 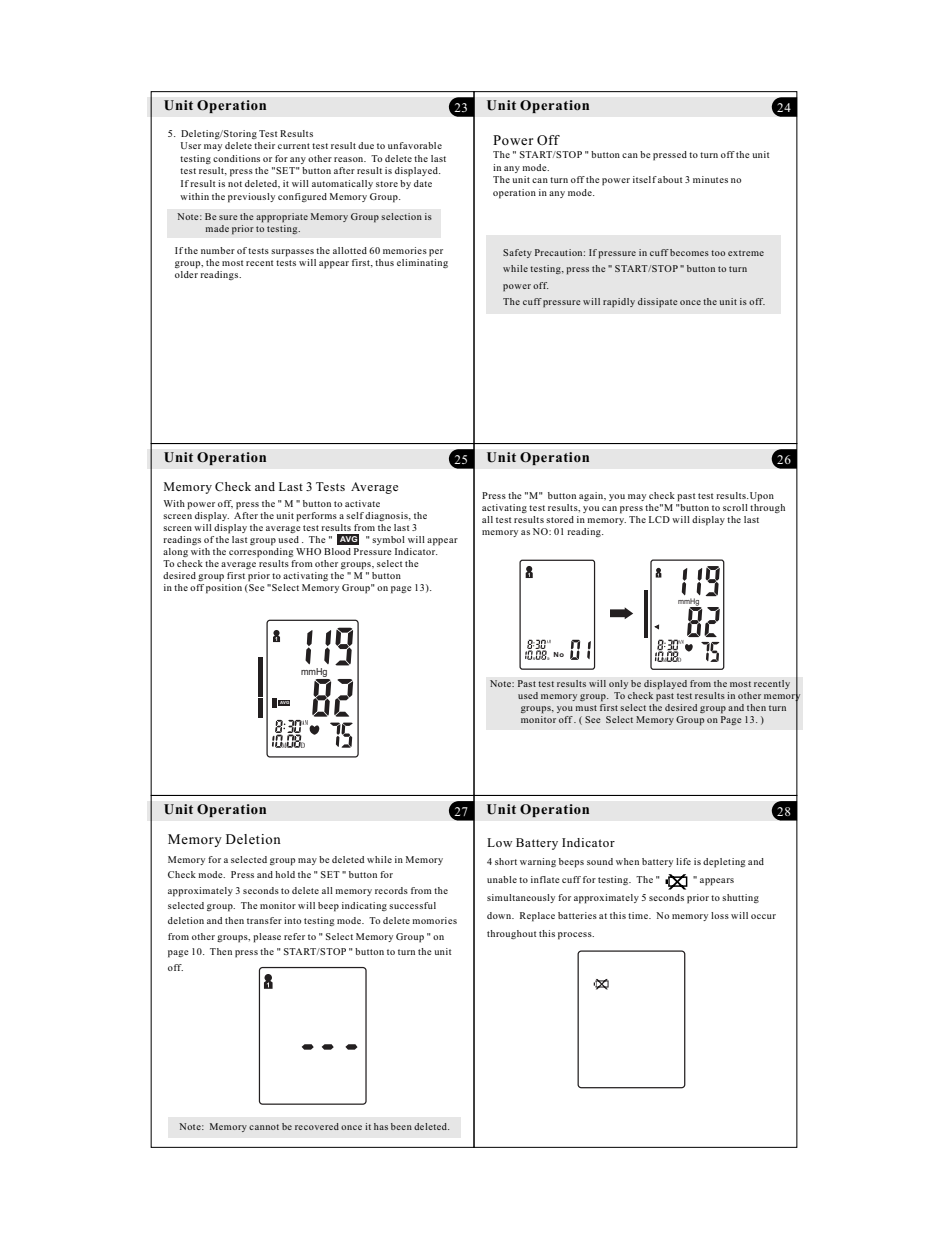 I want to click on life, so click(x=683, y=861).
